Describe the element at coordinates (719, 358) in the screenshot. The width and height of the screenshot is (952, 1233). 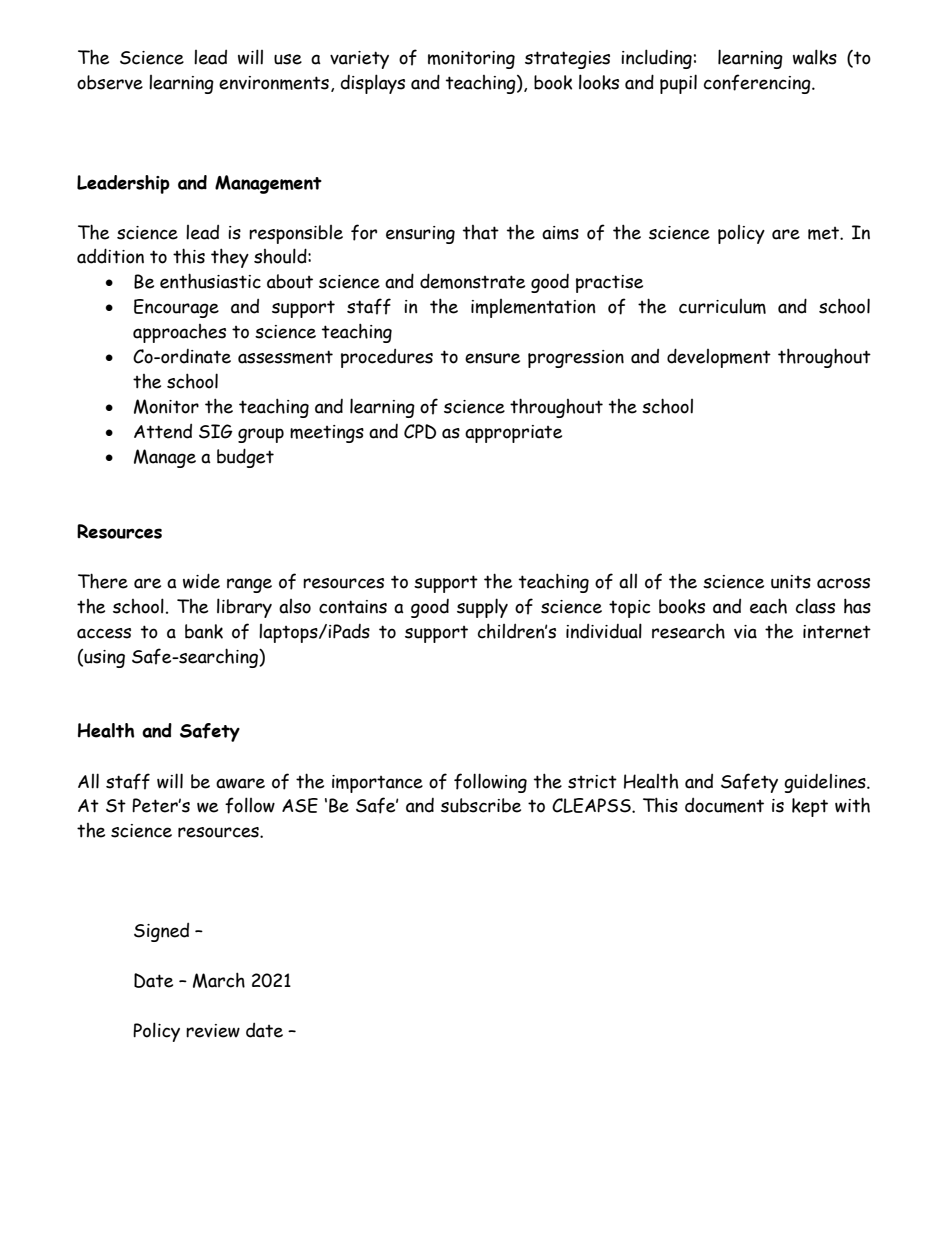
I see `development` at that location.
